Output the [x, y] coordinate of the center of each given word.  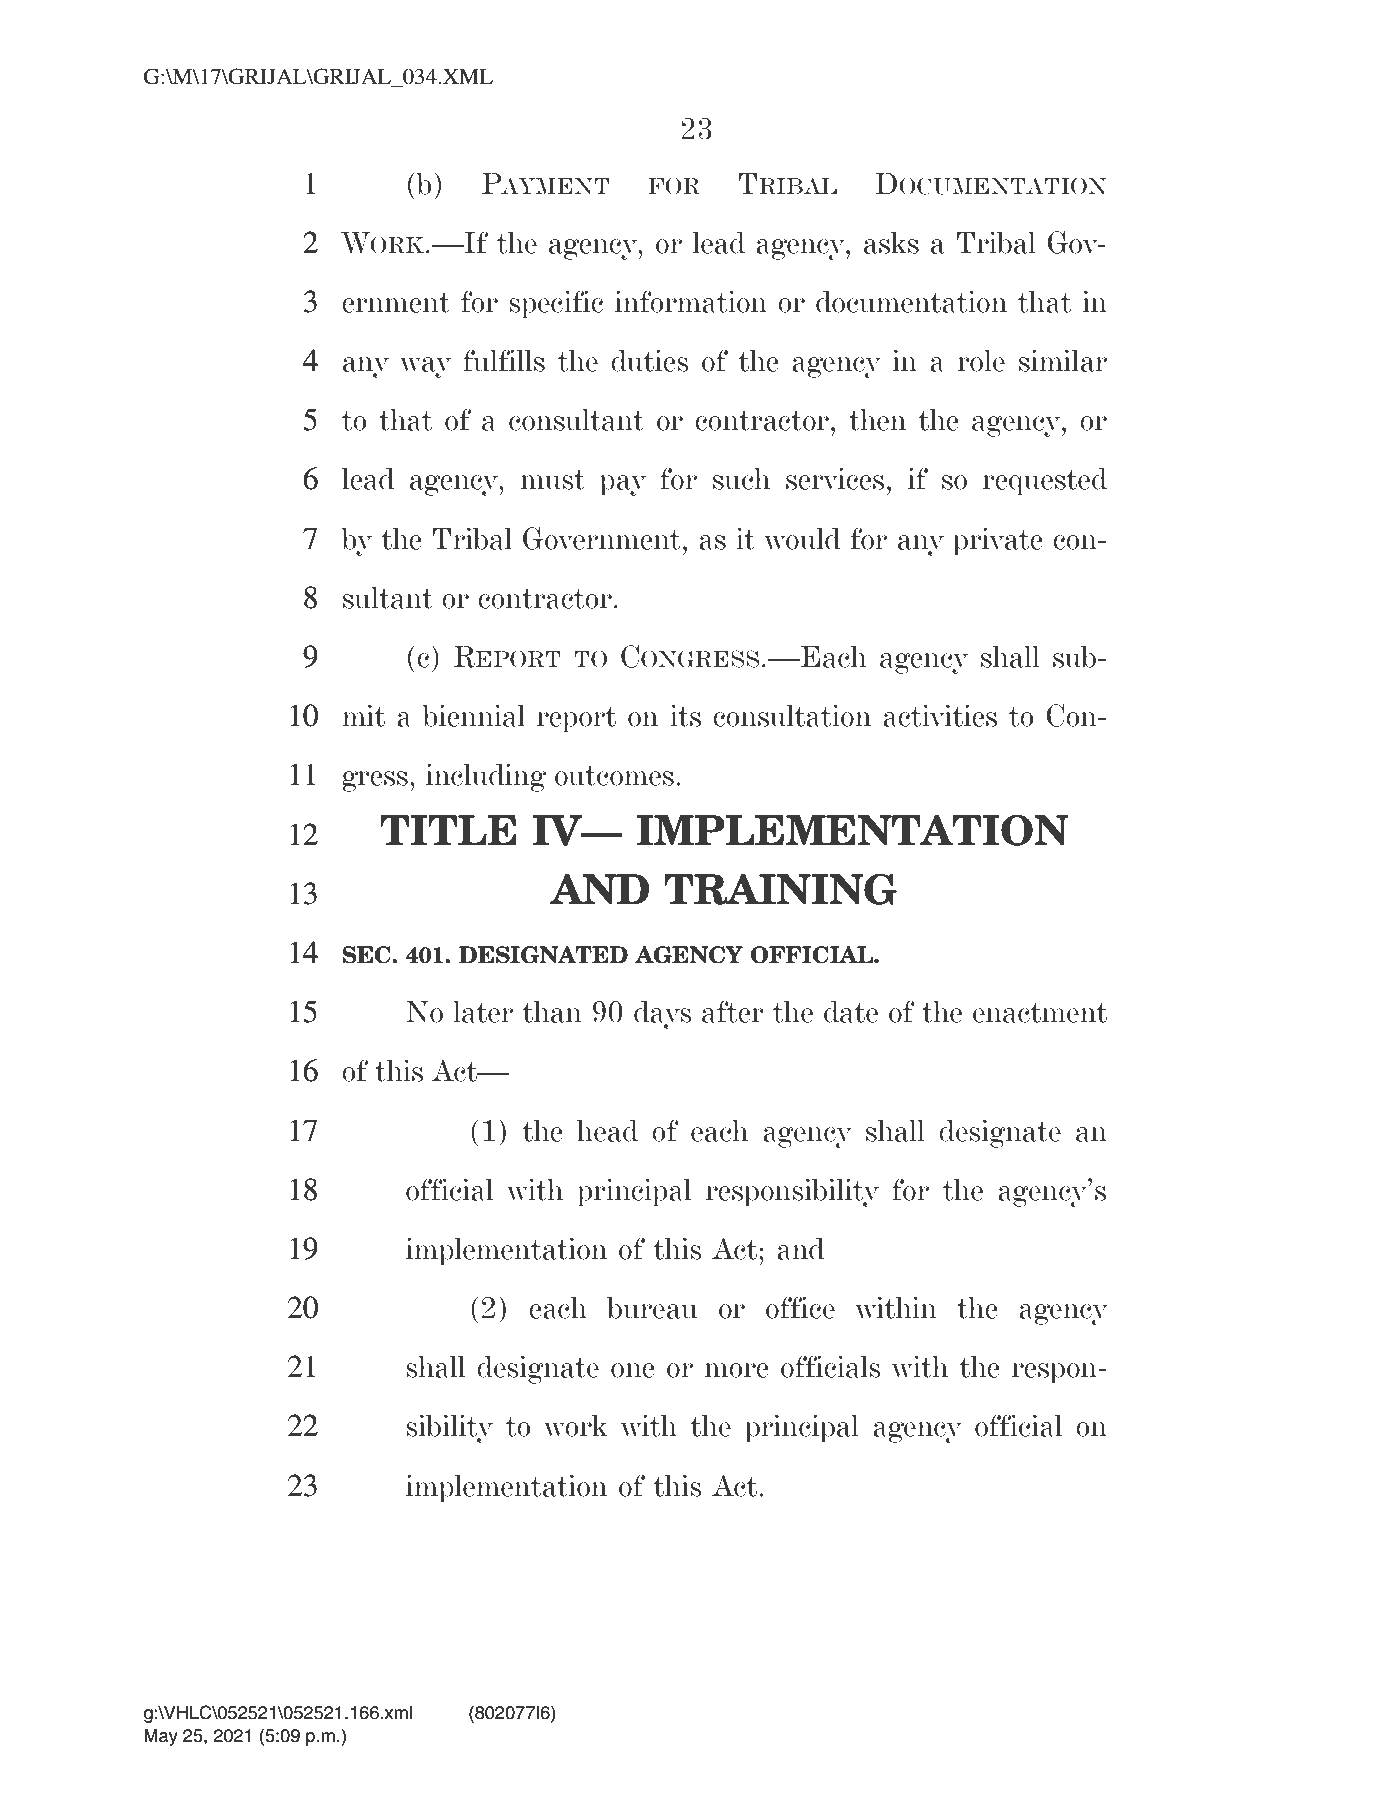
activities [940, 715]
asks [891, 243]
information [691, 301]
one [633, 1370]
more [737, 1370]
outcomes [614, 776]
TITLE [448, 830]
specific [556, 304]
